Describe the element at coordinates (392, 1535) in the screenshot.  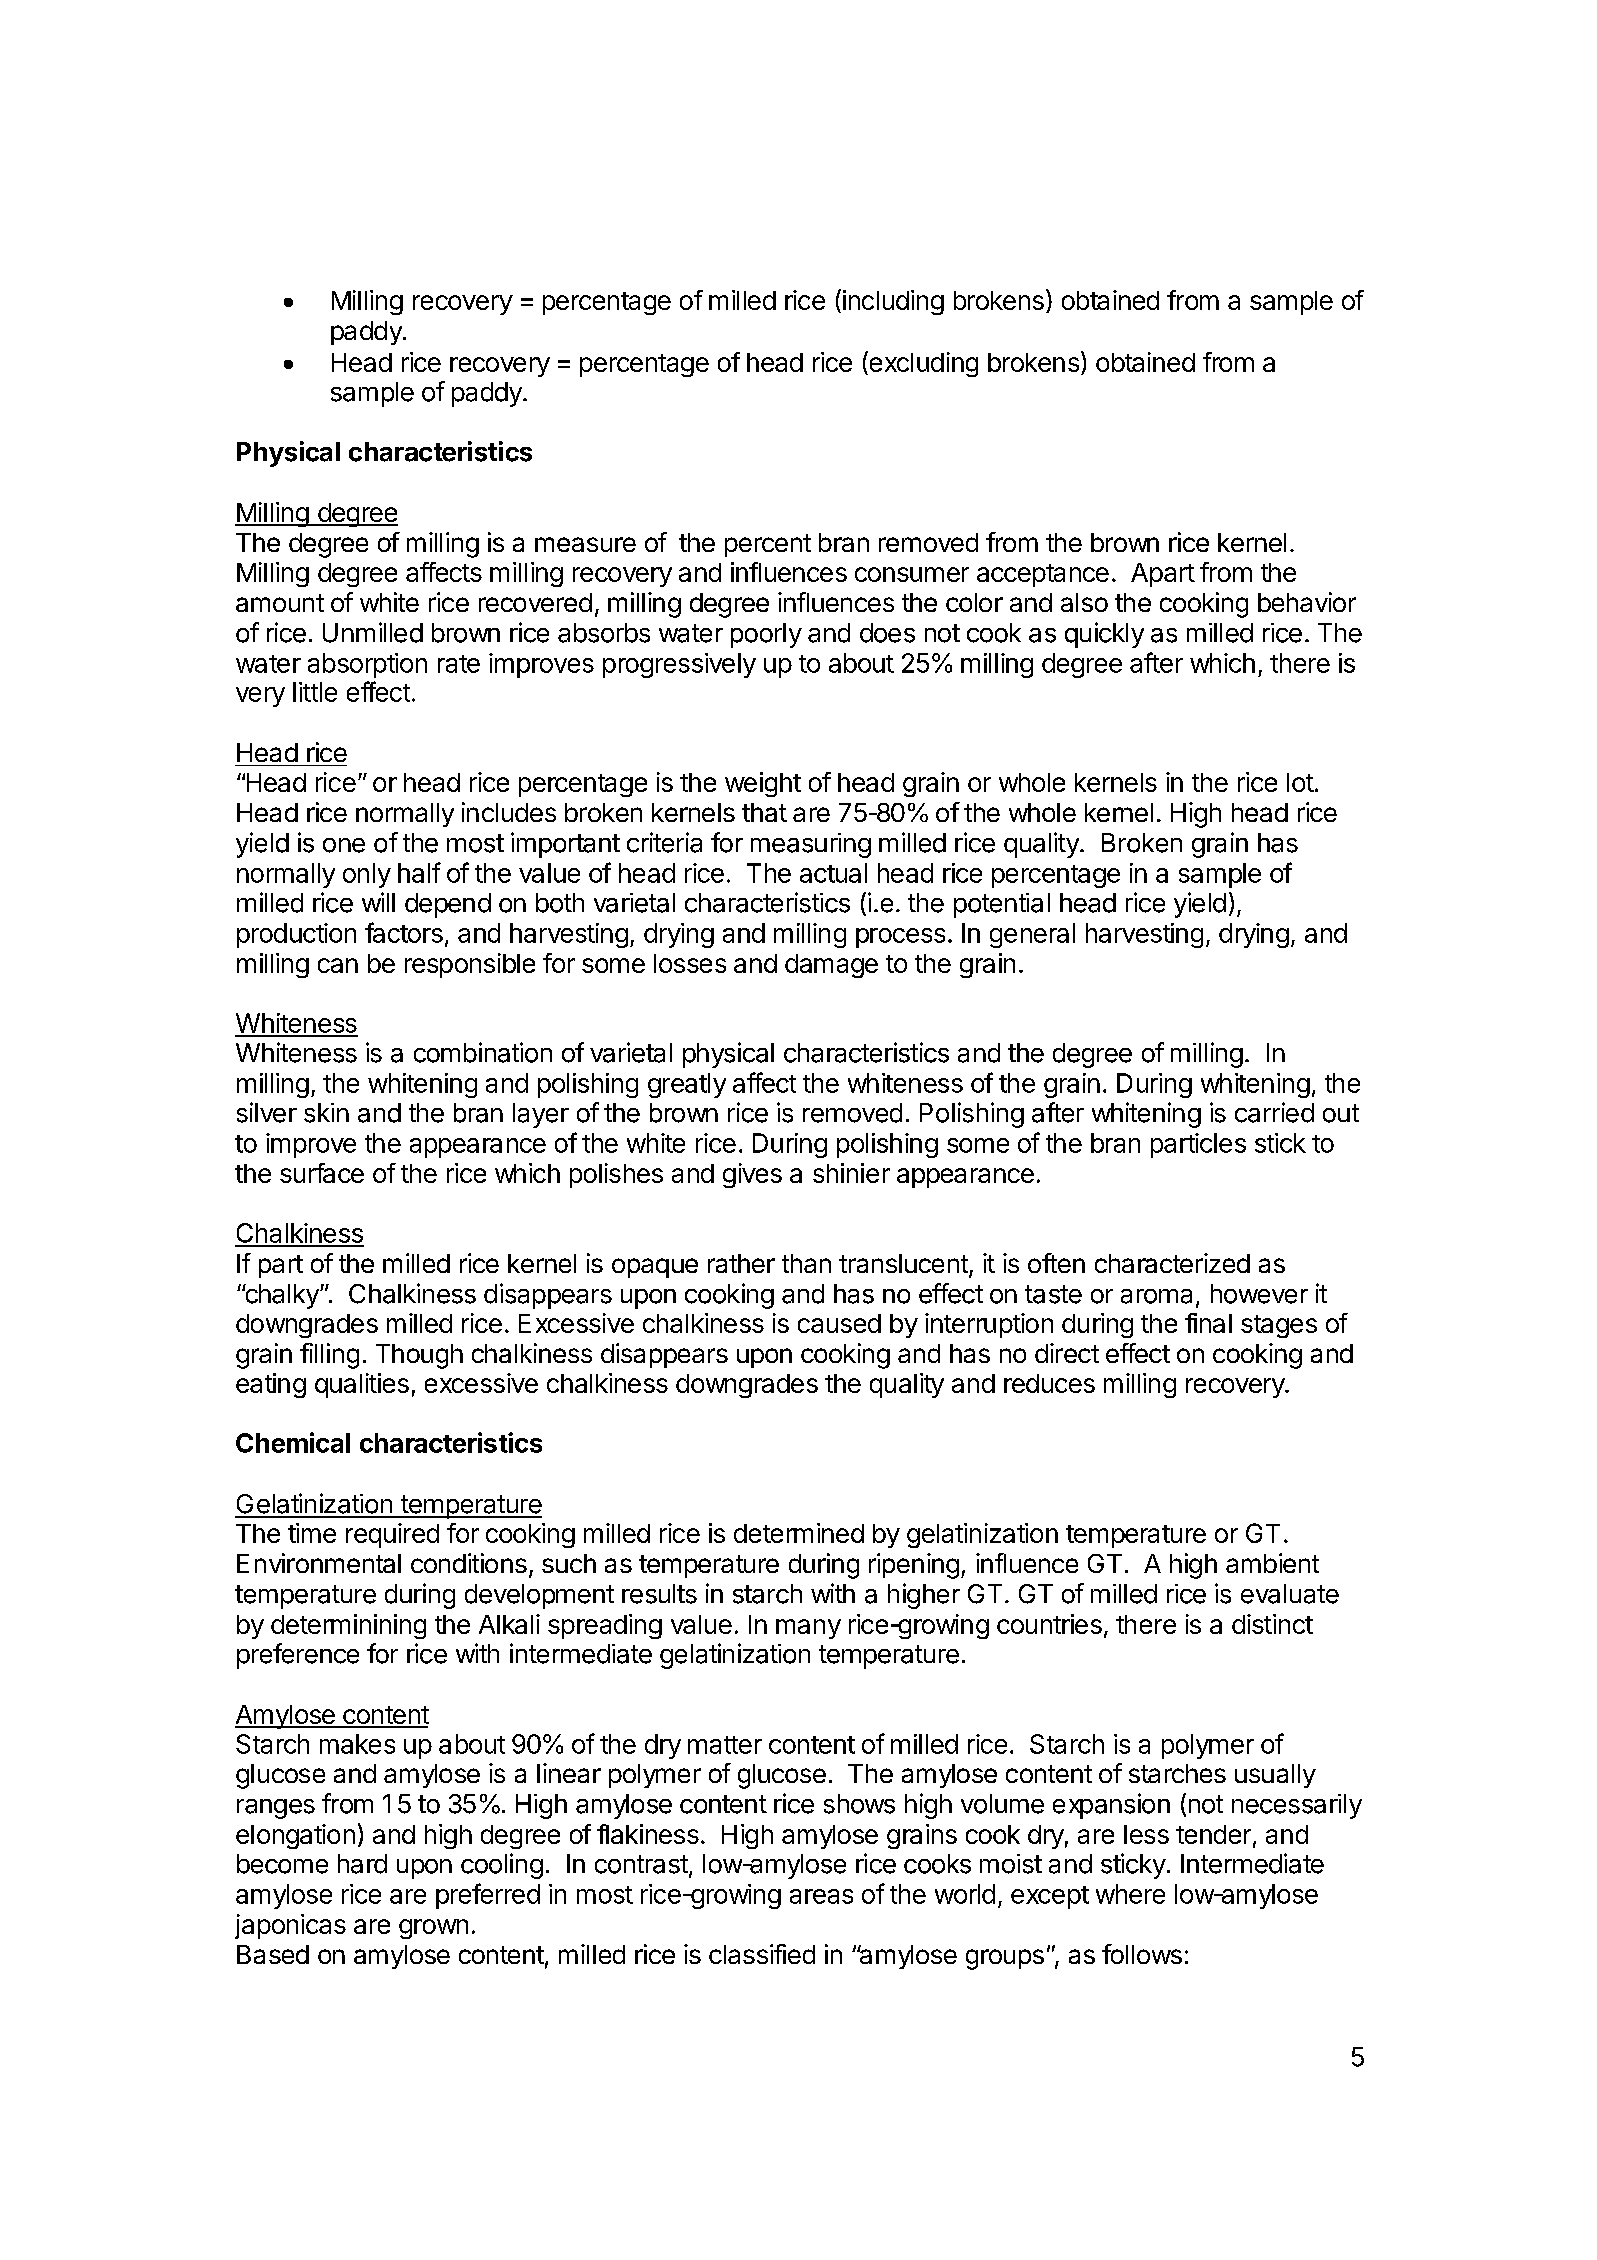
I see `required` at that location.
